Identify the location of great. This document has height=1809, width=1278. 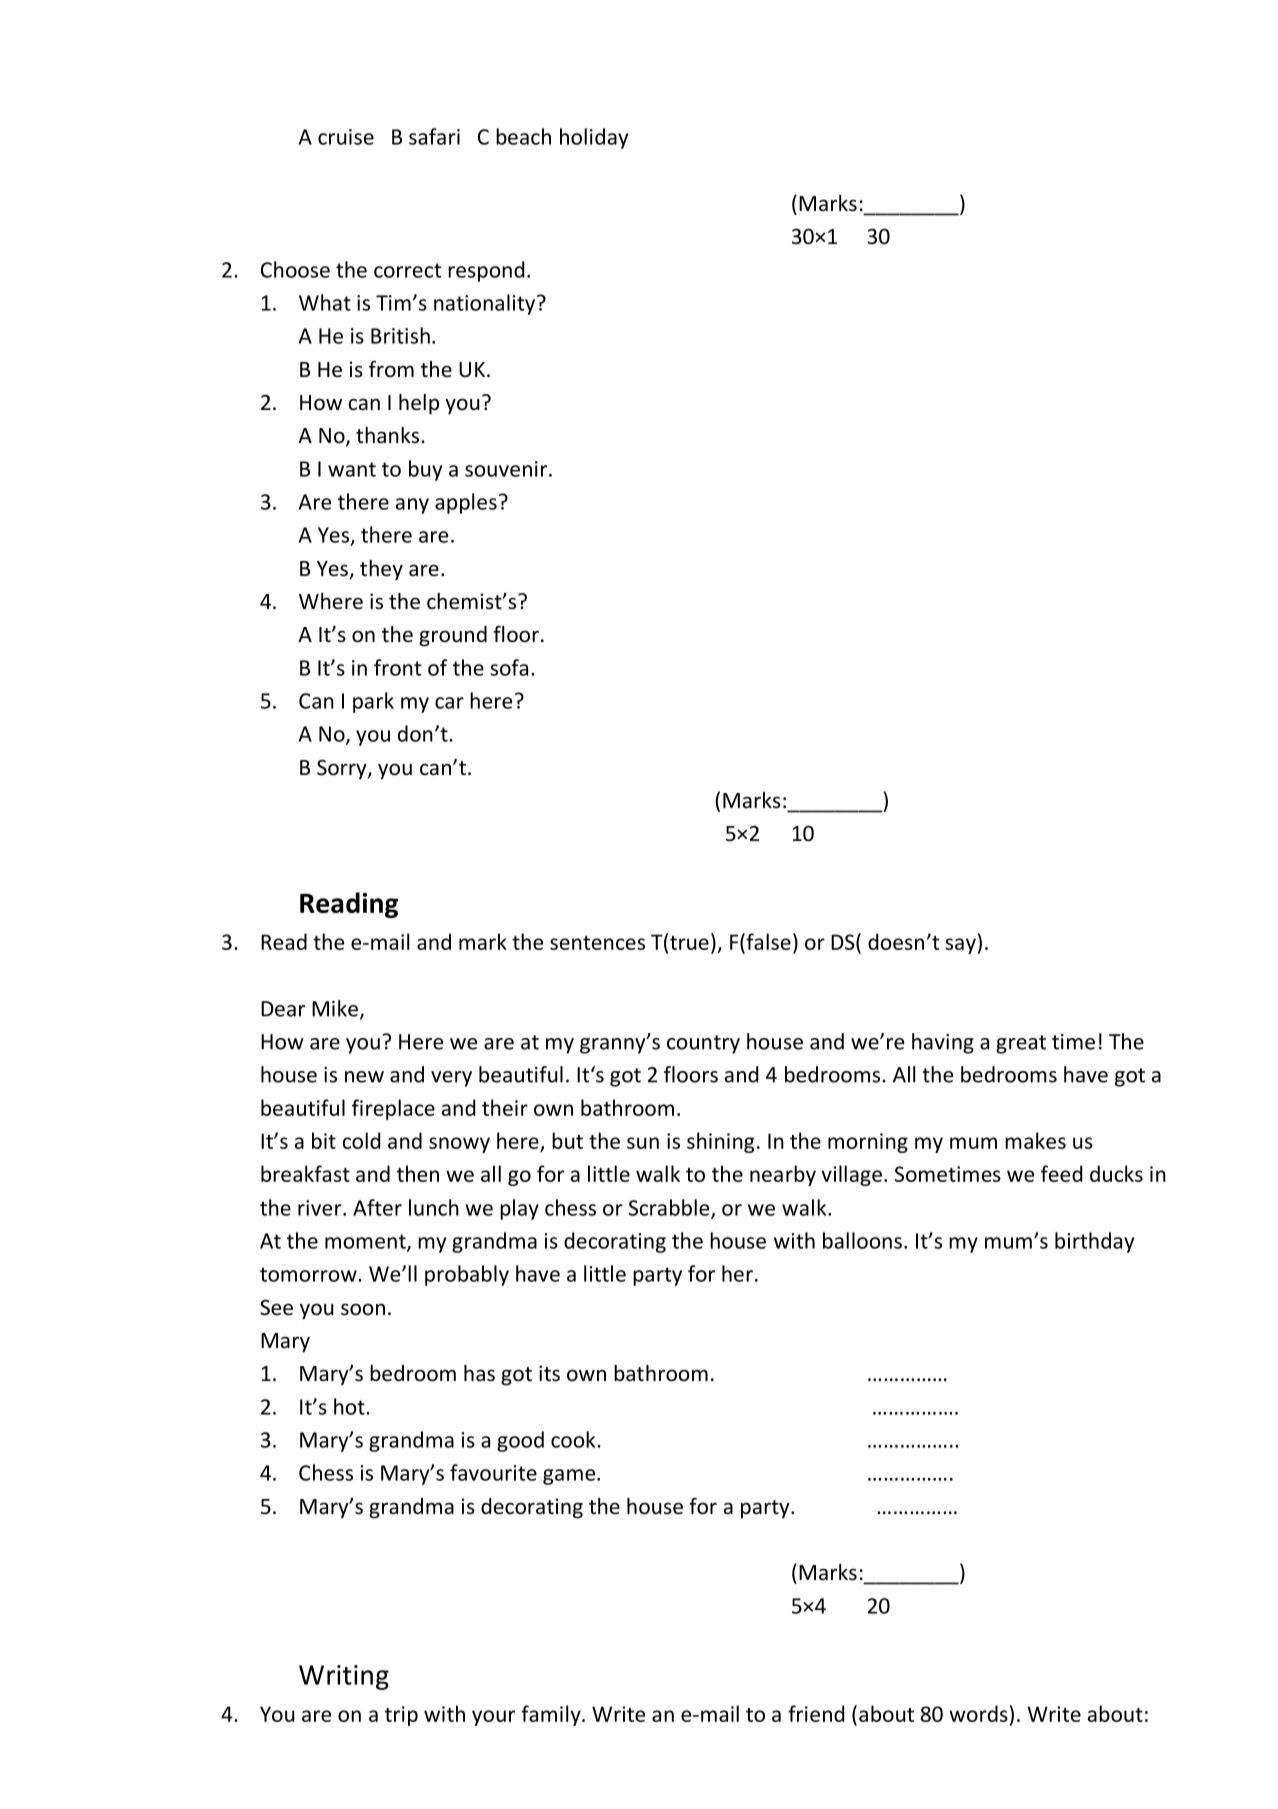
(1021, 1044).
